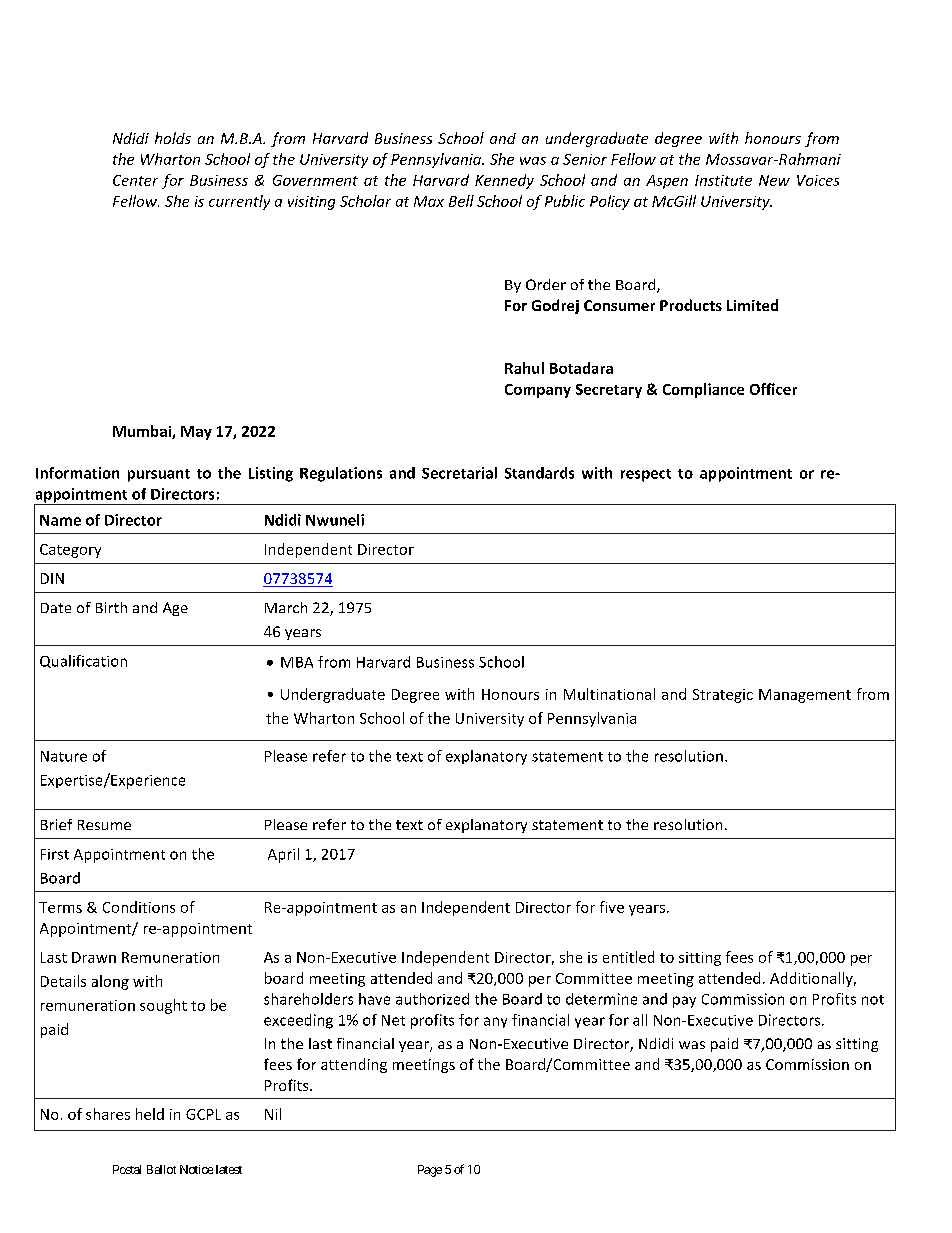  What do you see at coordinates (723, 696) in the screenshot?
I see `Strategic` at bounding box center [723, 696].
